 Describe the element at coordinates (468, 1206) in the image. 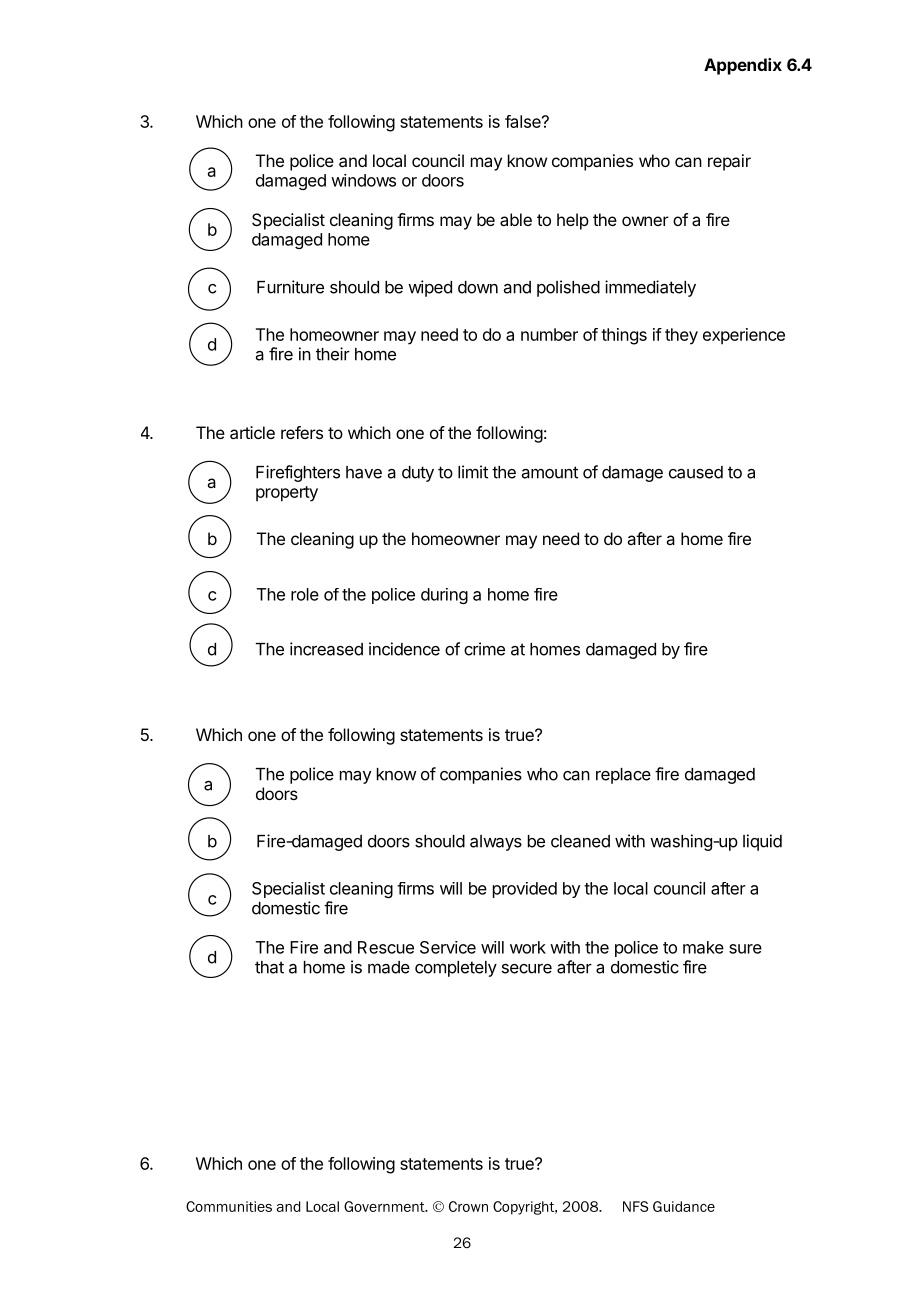

I see `Crown` at that location.
